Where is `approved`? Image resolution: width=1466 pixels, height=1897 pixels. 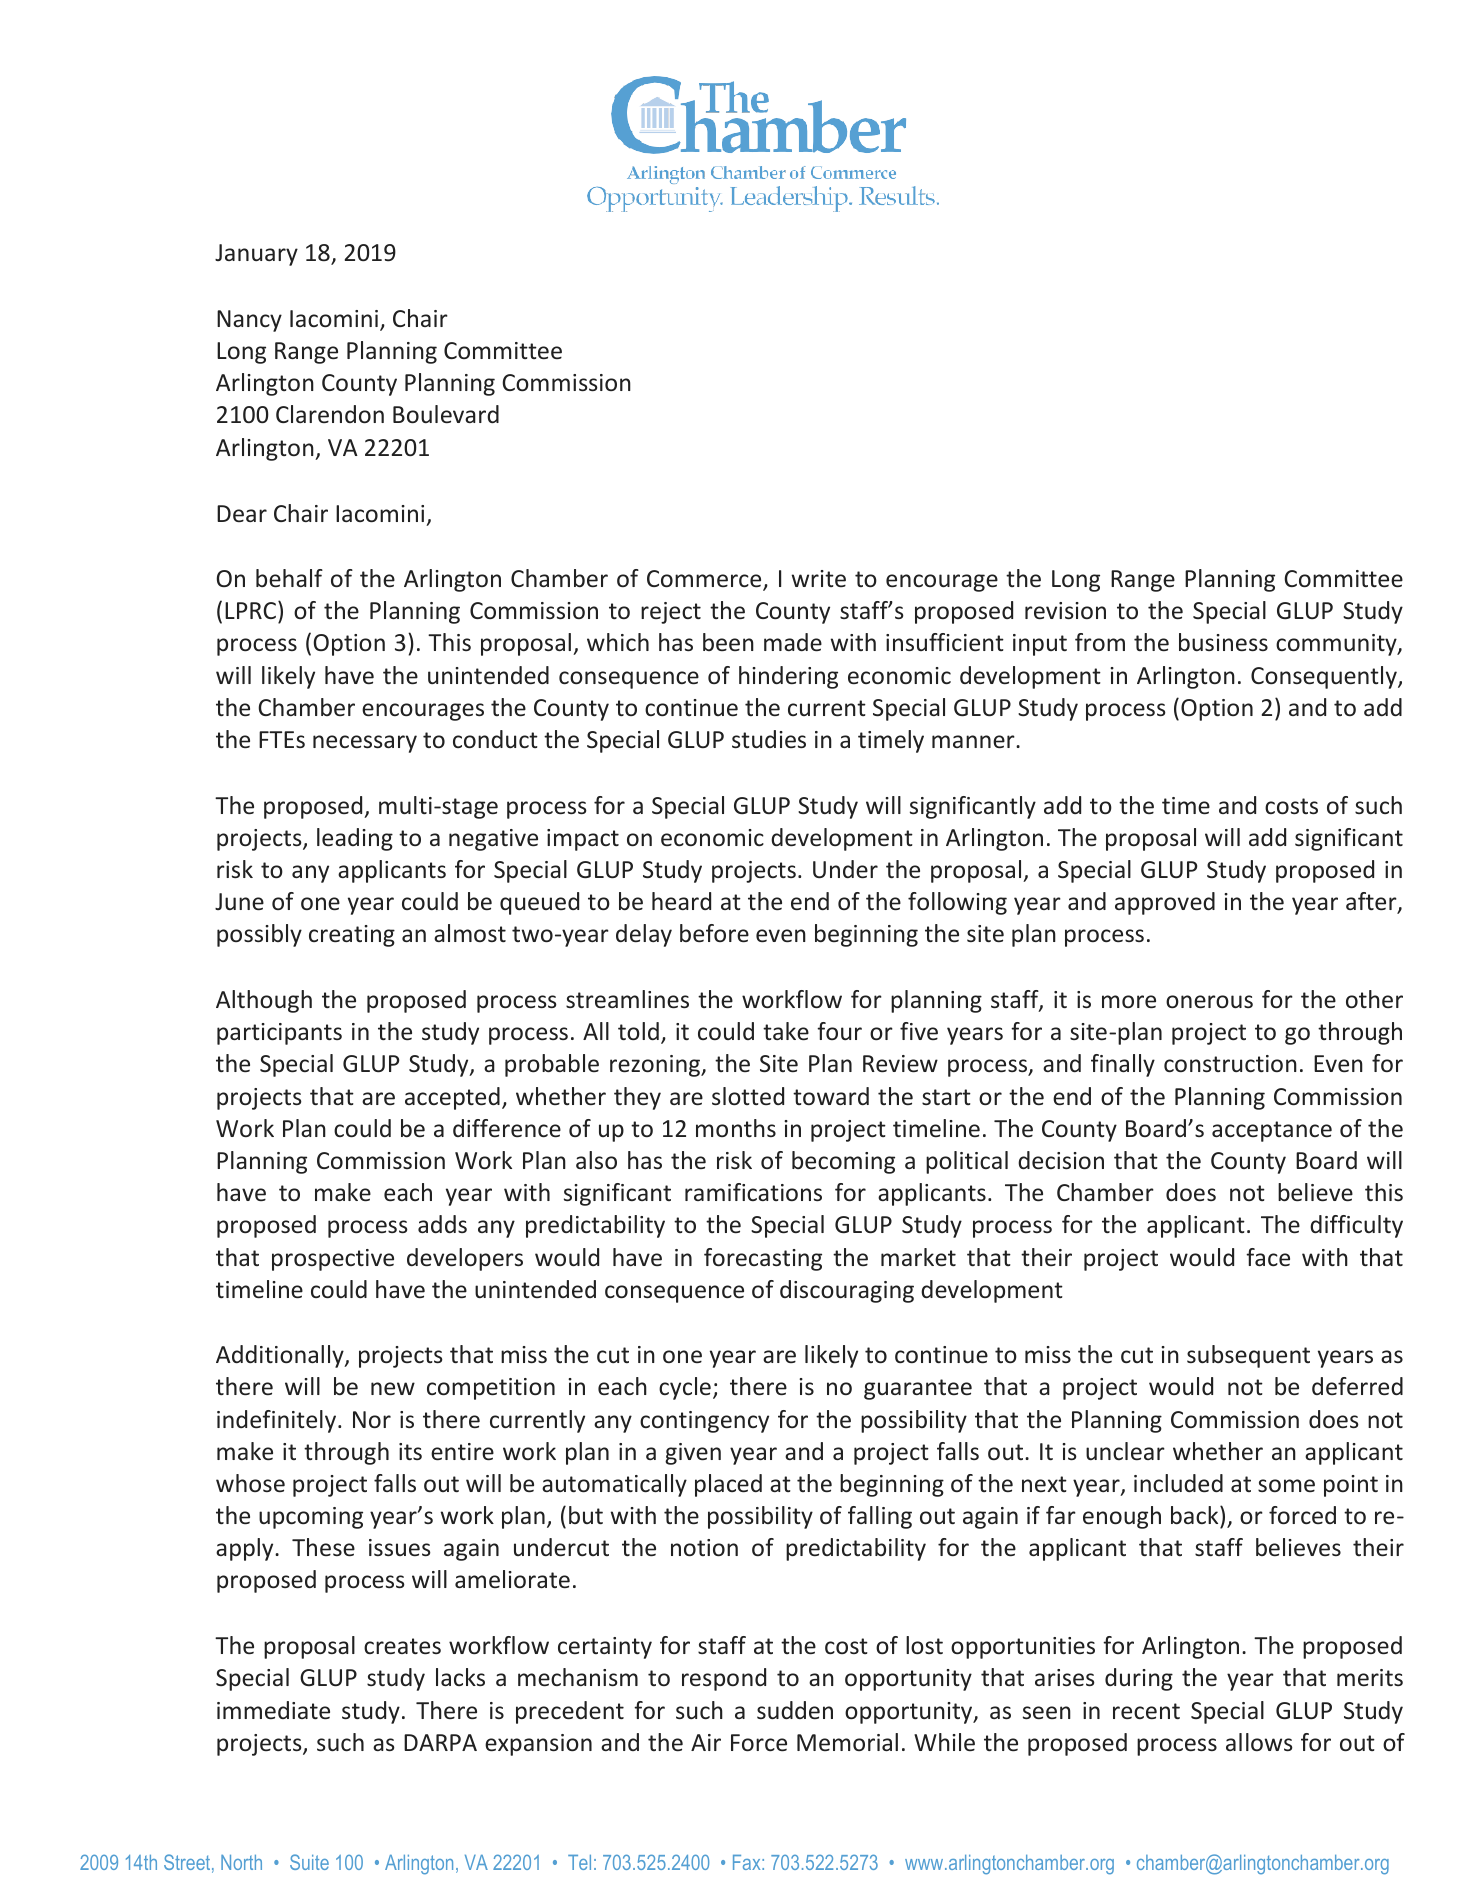 approved is located at coordinates (1165, 903).
